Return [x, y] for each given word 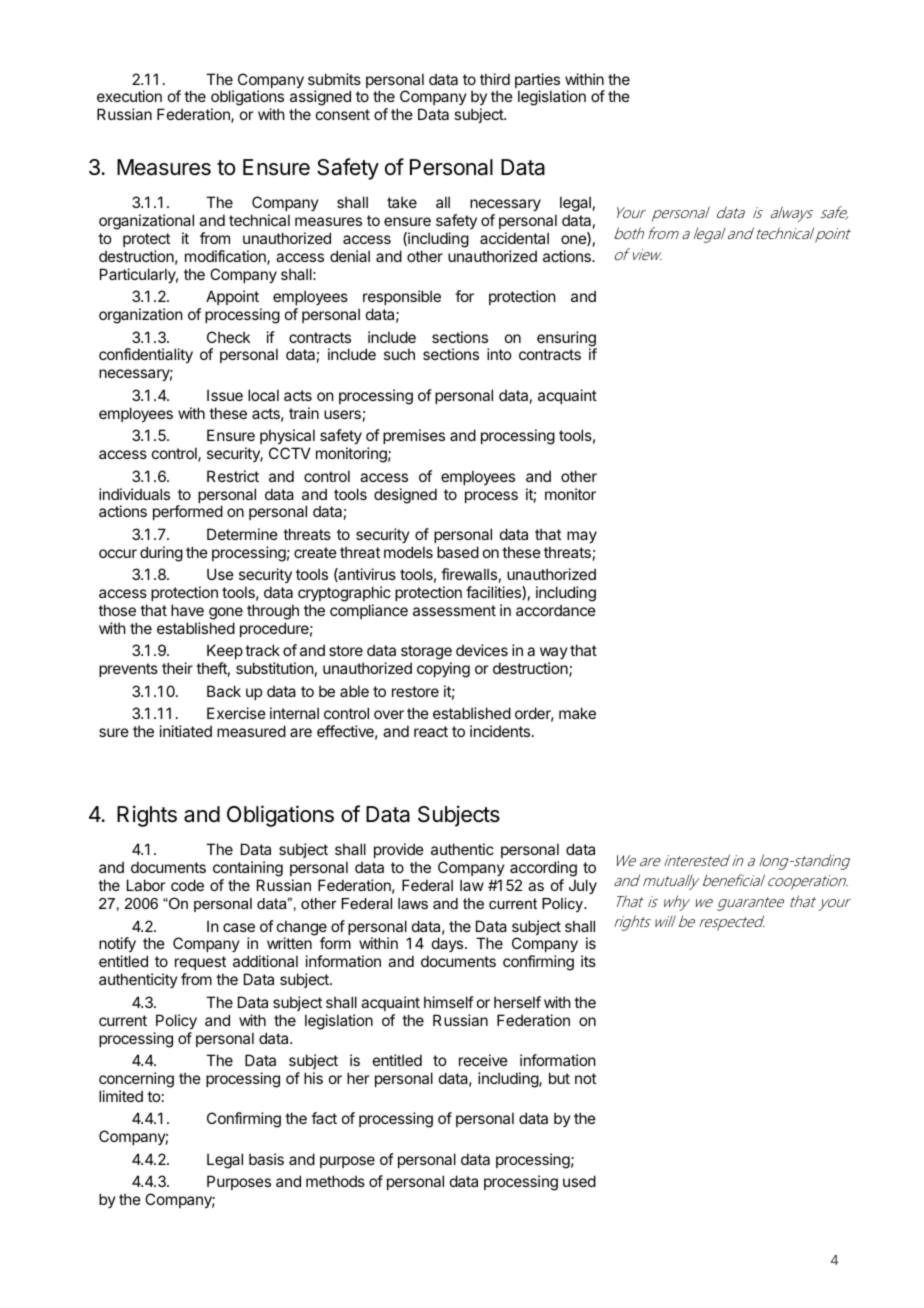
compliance [369, 611]
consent [343, 114]
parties [537, 82]
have [187, 610]
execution [129, 96]
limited [121, 1096]
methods [335, 1181]
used [579, 1181]
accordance [556, 610]
